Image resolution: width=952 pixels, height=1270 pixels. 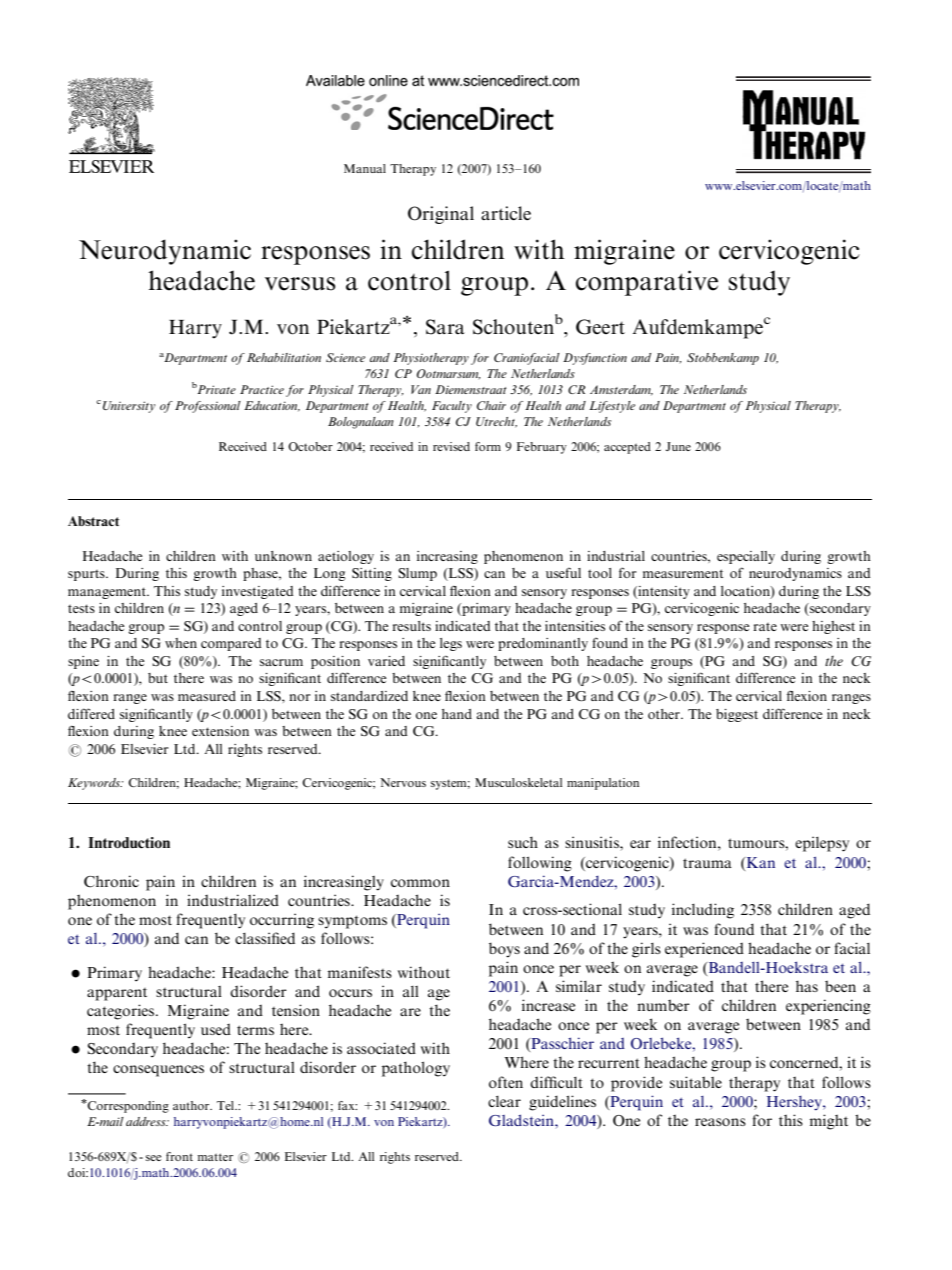 What do you see at coordinates (147, 1121) in the screenshot?
I see `address` at bounding box center [147, 1121].
